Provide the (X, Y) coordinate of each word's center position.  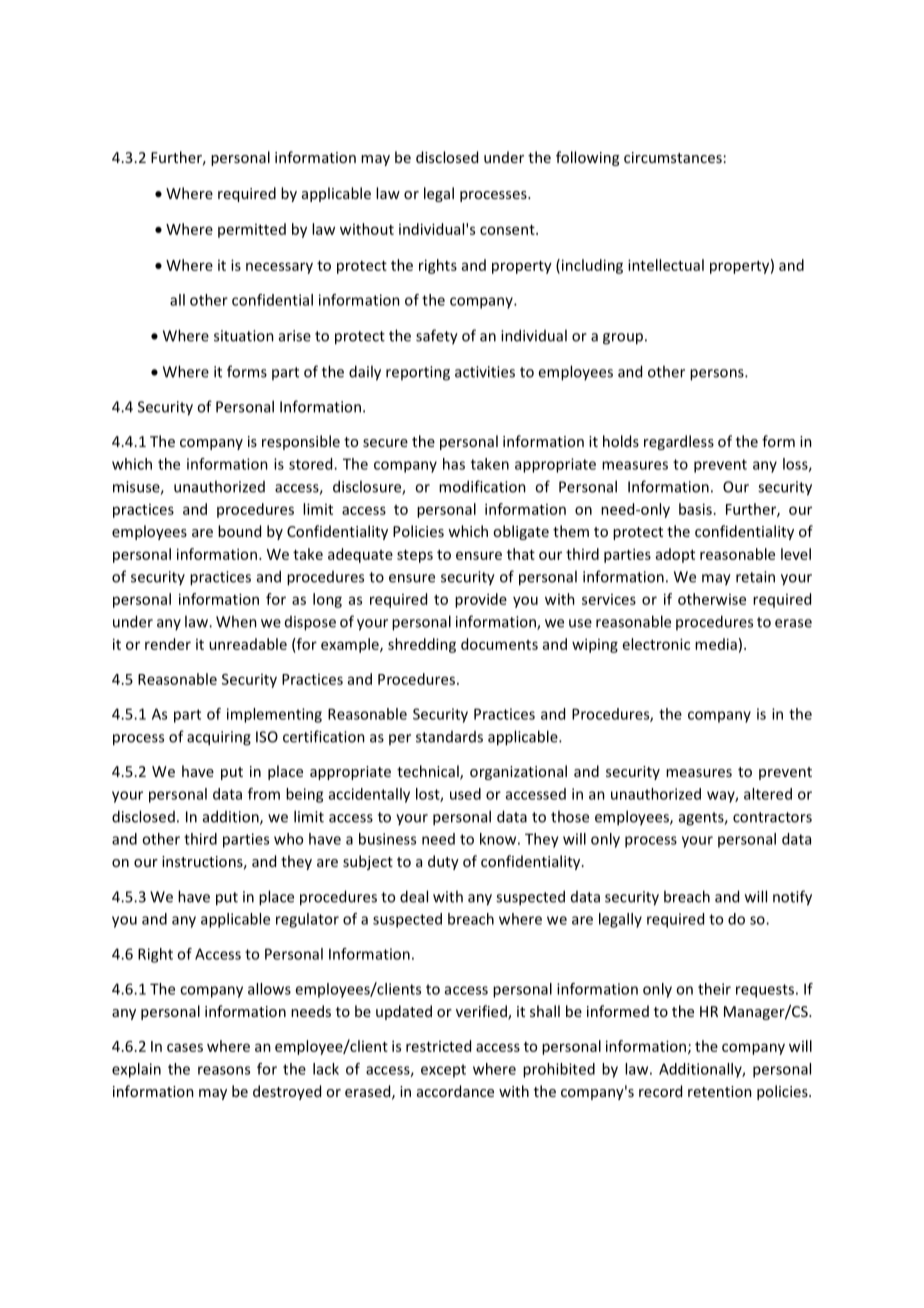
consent (508, 230)
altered (768, 794)
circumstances (673, 157)
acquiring (219, 738)
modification (482, 486)
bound (239, 531)
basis (695, 509)
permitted (252, 230)
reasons (224, 1070)
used (465, 794)
